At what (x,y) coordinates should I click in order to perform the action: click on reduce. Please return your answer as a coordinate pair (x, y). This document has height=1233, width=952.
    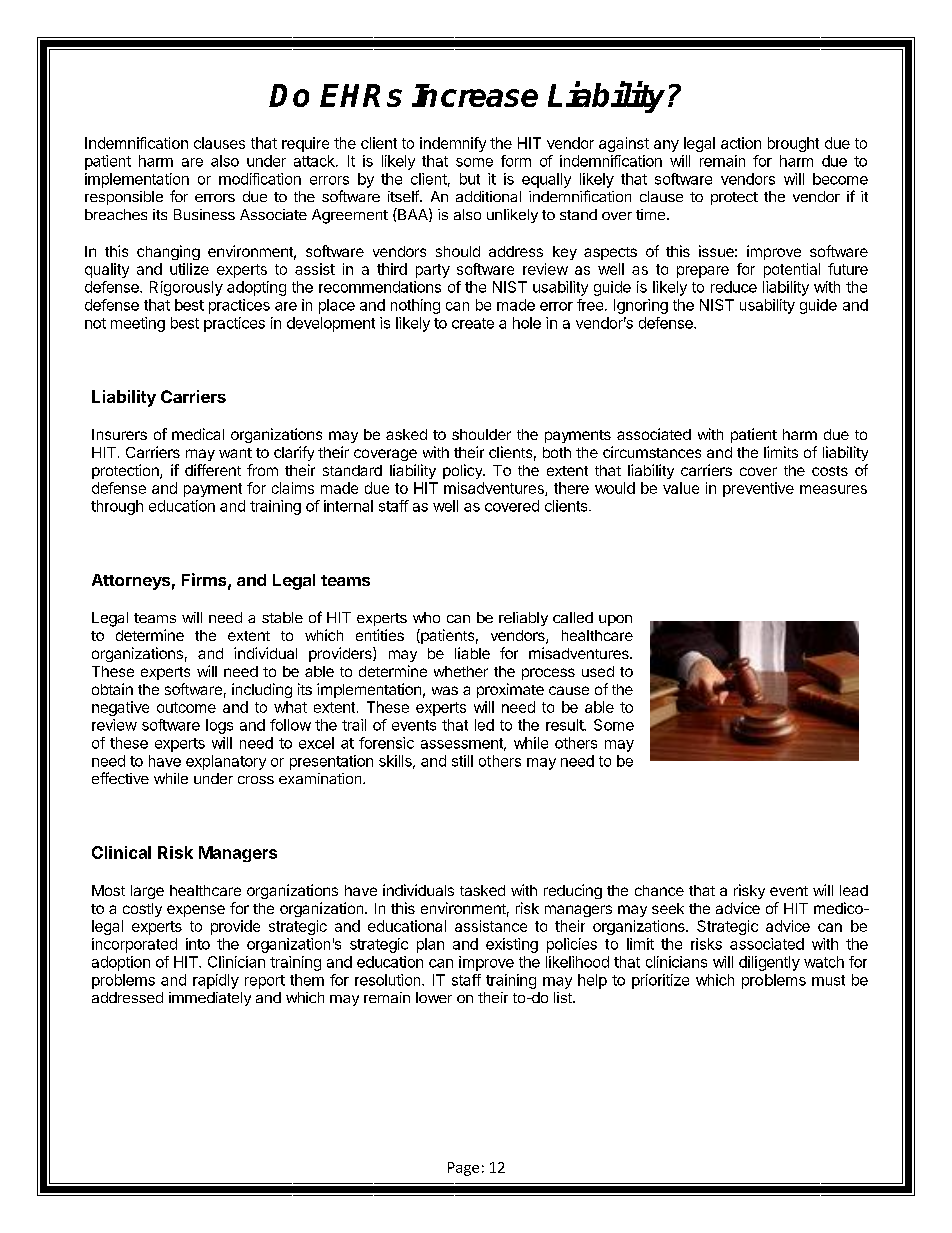
    Looking at the image, I should click on (734, 287).
